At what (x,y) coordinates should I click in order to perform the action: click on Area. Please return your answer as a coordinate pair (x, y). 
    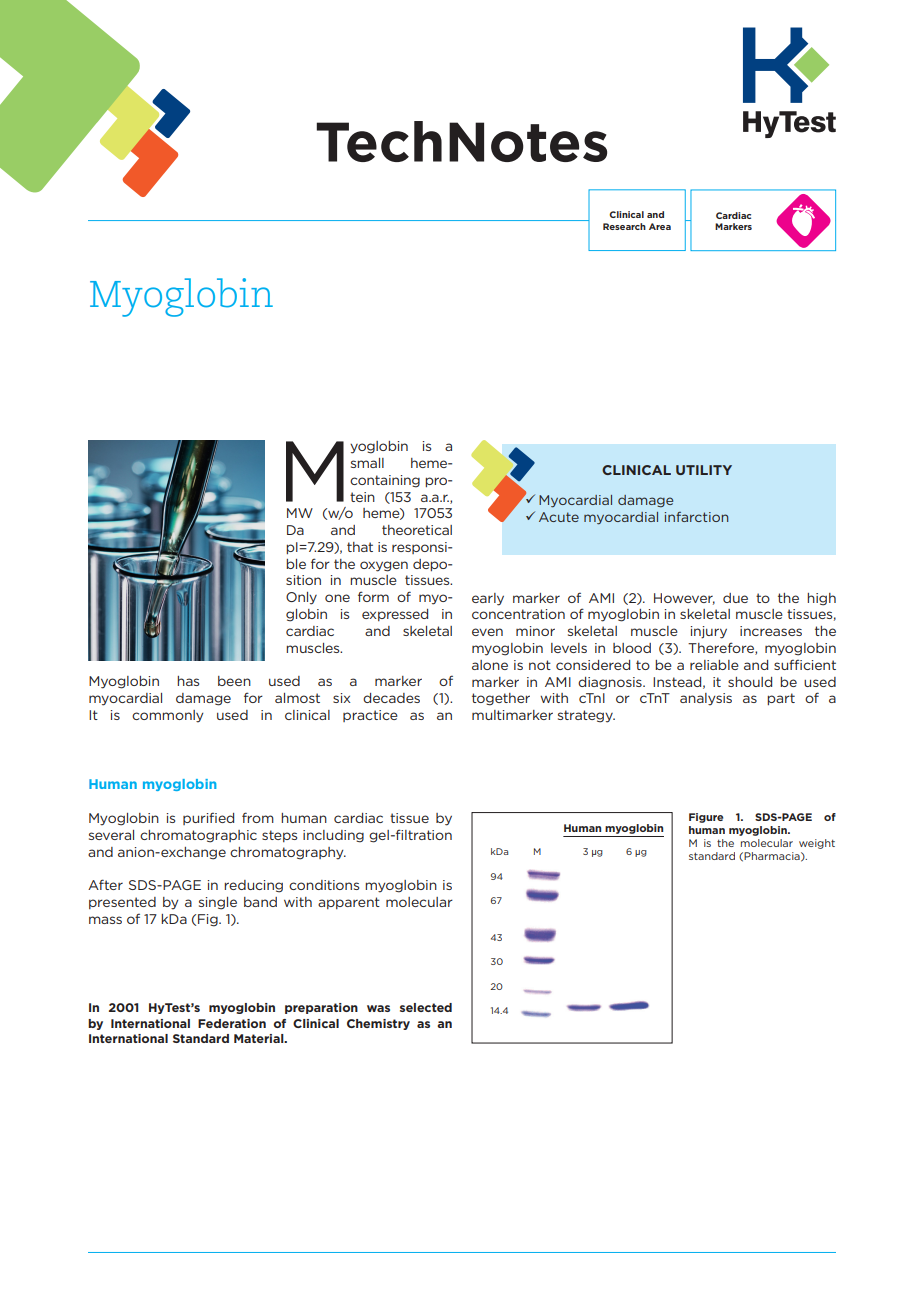
    Looking at the image, I should click on (660, 226).
